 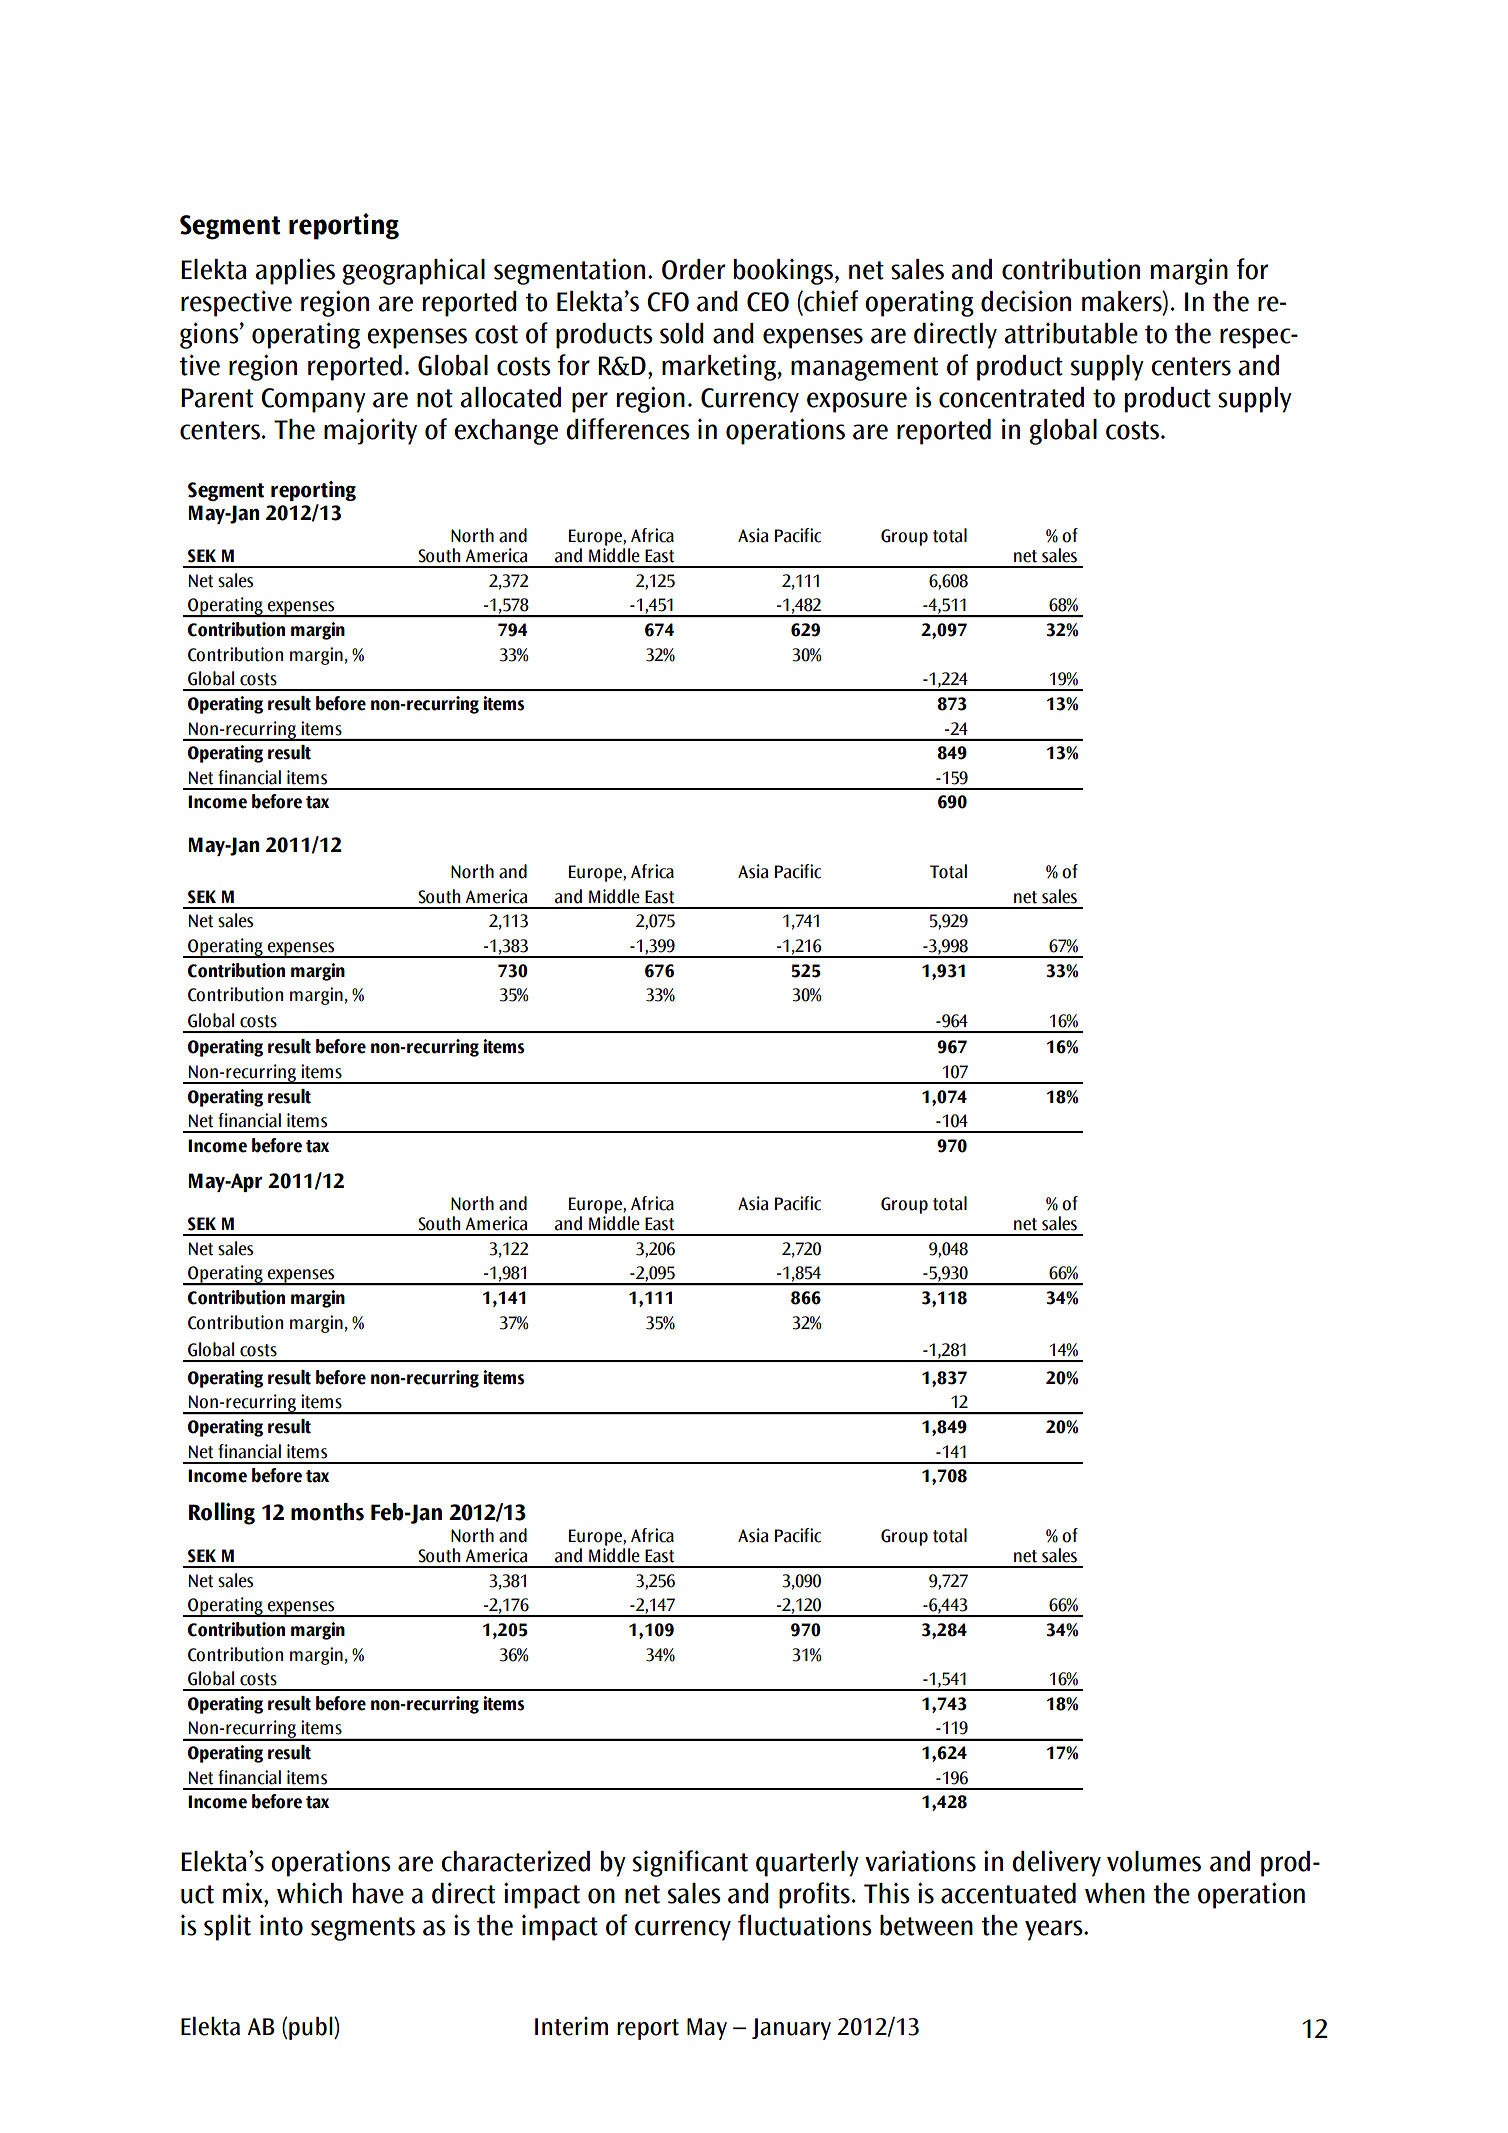 What do you see at coordinates (1026, 301) in the image?
I see `decision` at bounding box center [1026, 301].
